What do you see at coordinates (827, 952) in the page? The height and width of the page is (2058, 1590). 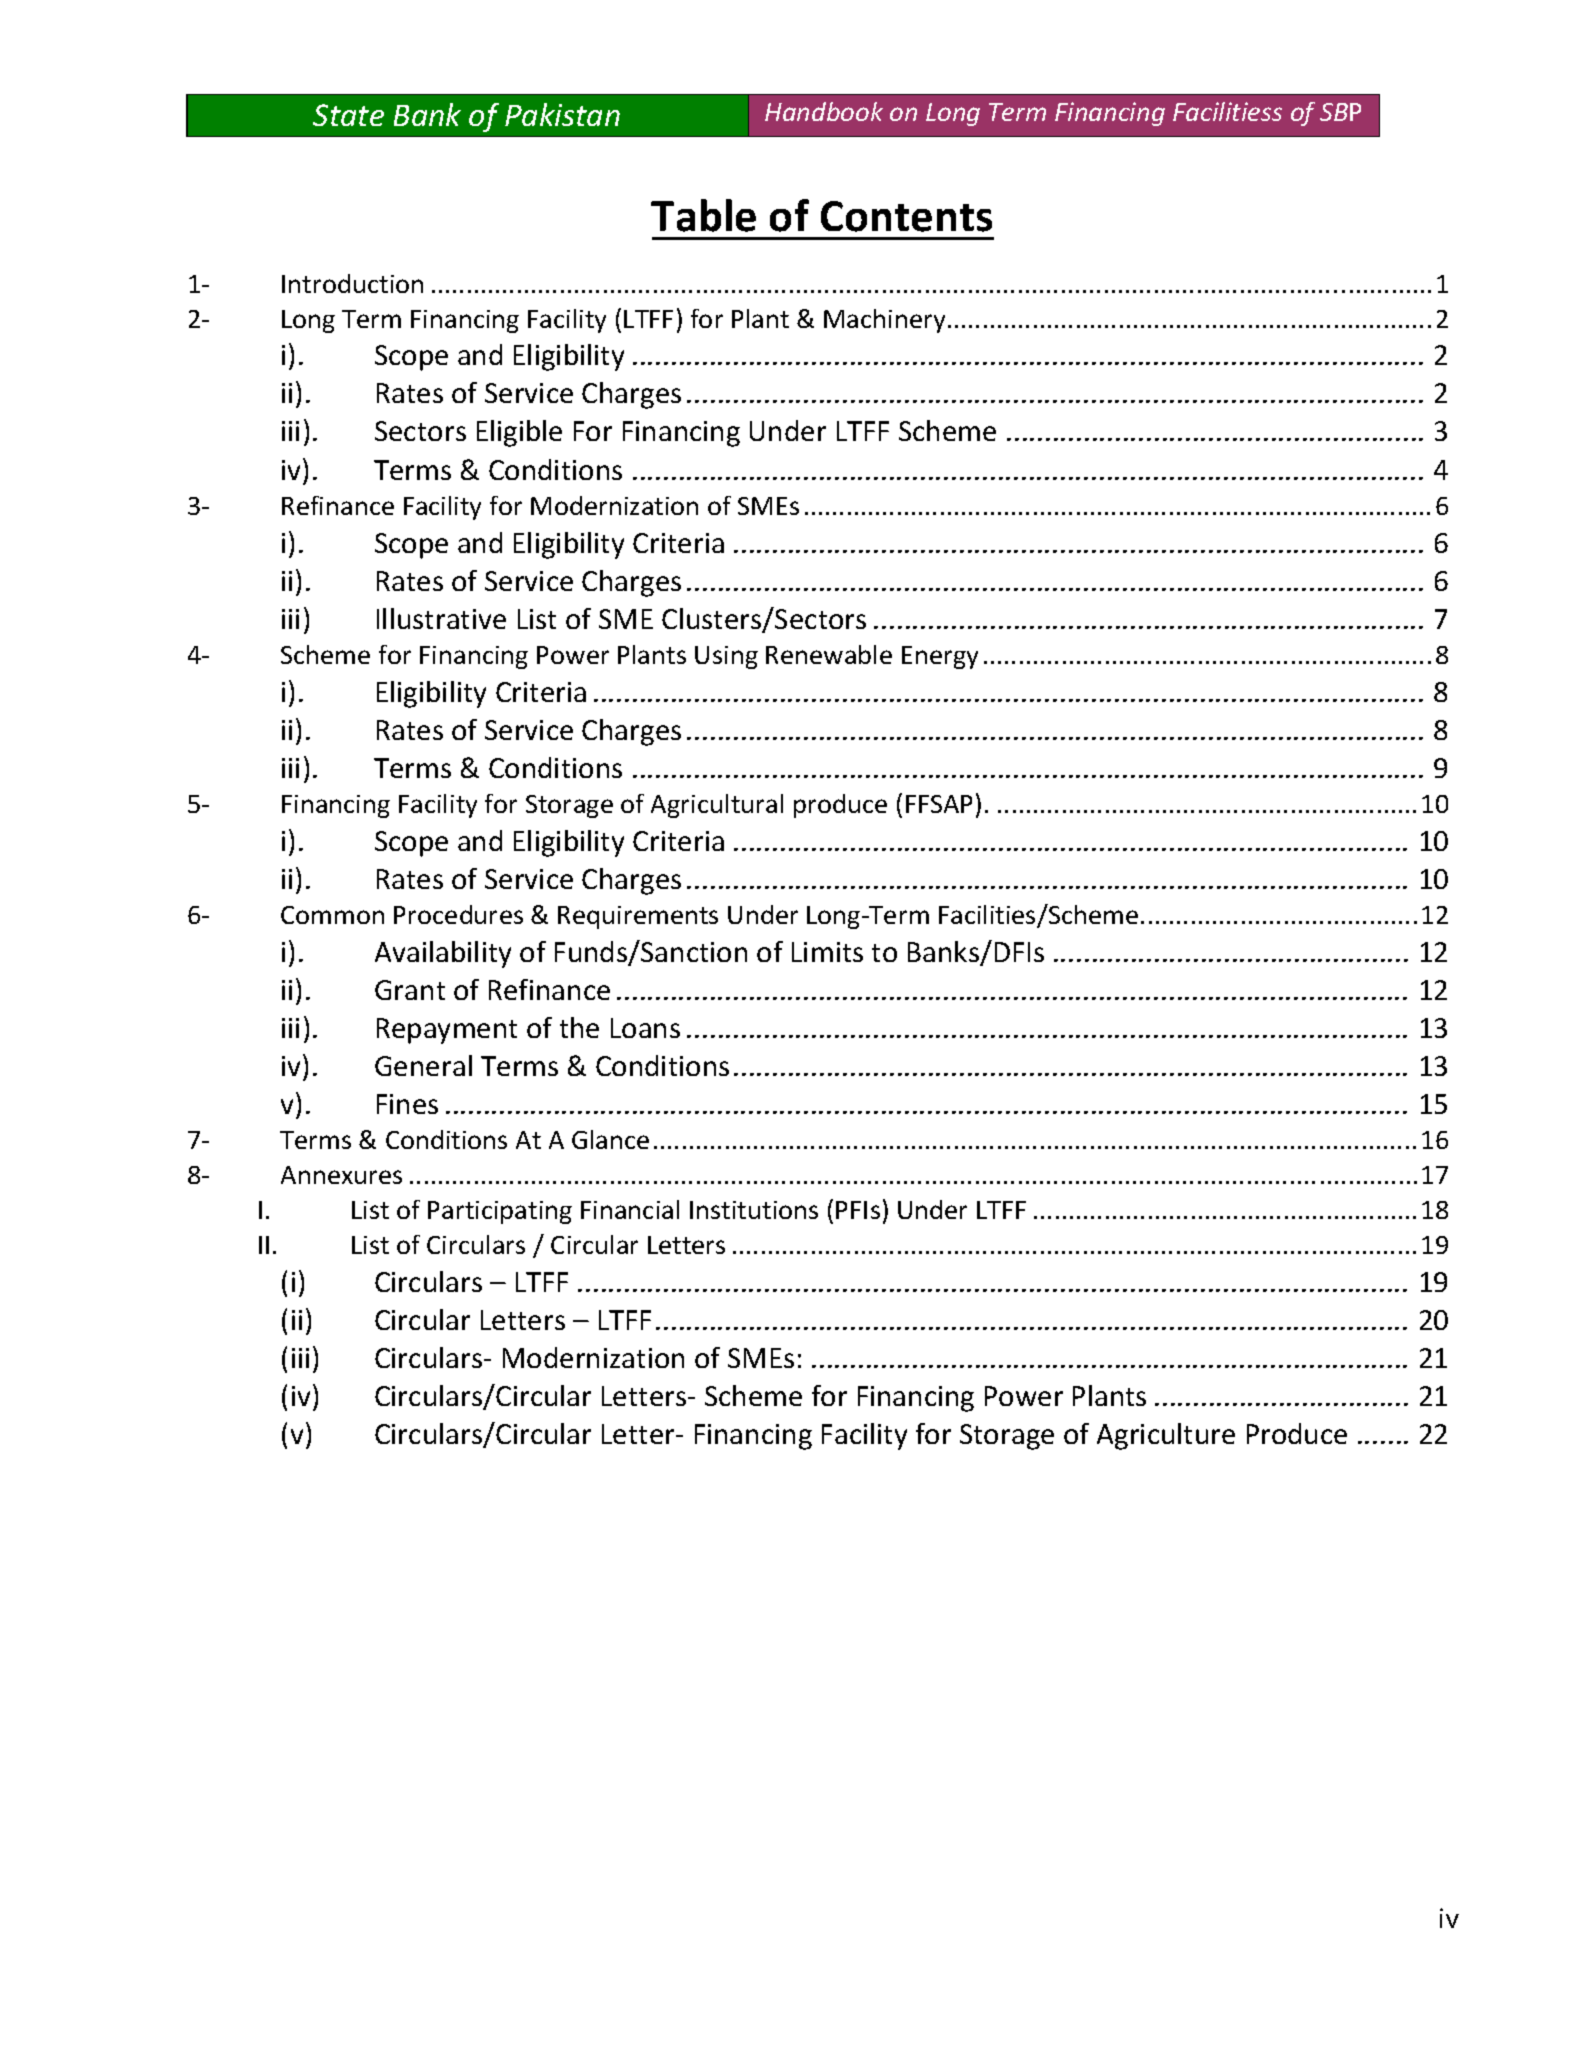 I see `Limits` at bounding box center [827, 952].
